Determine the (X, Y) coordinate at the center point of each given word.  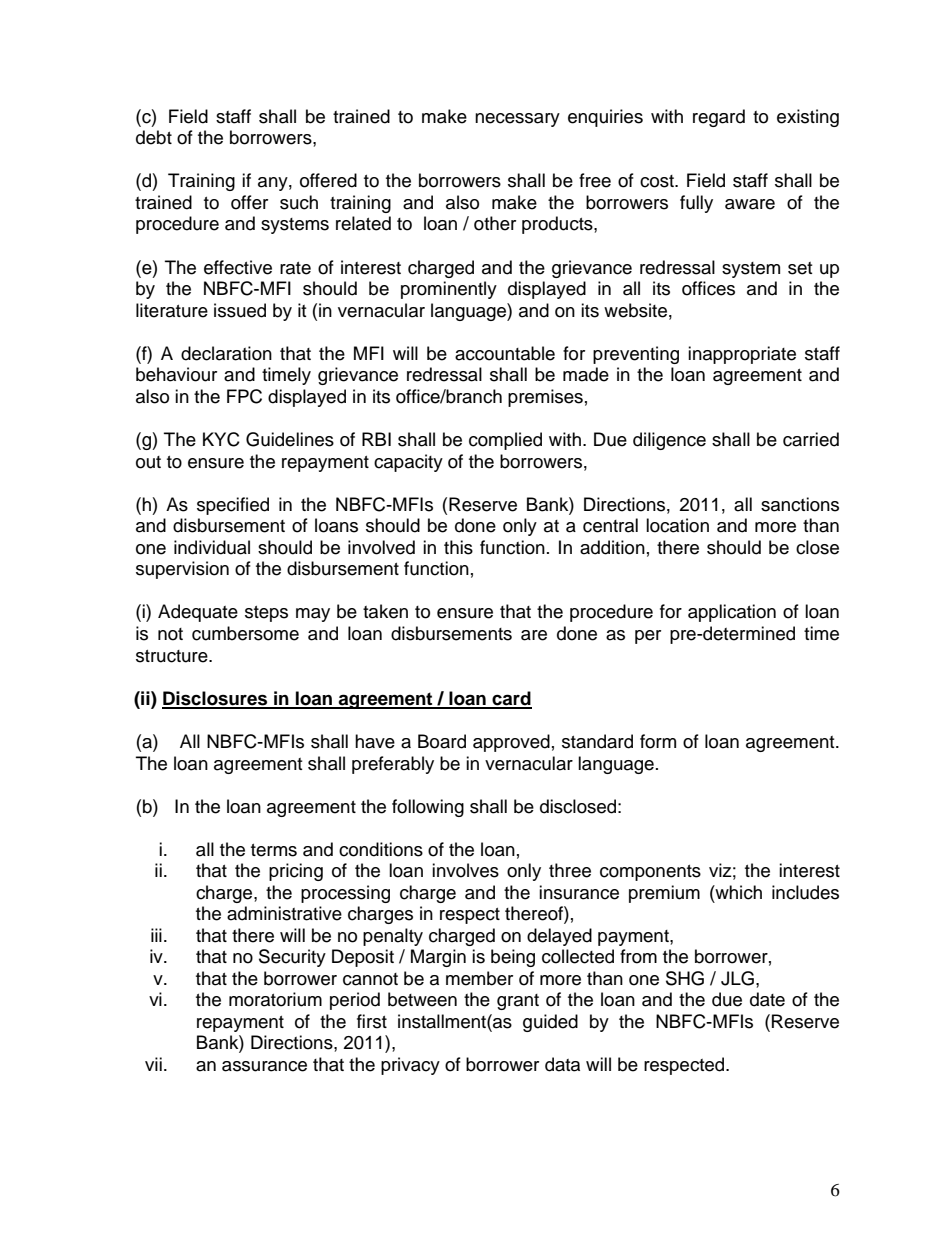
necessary (517, 120)
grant (518, 1002)
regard (719, 118)
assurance (264, 1066)
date (767, 999)
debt (154, 137)
